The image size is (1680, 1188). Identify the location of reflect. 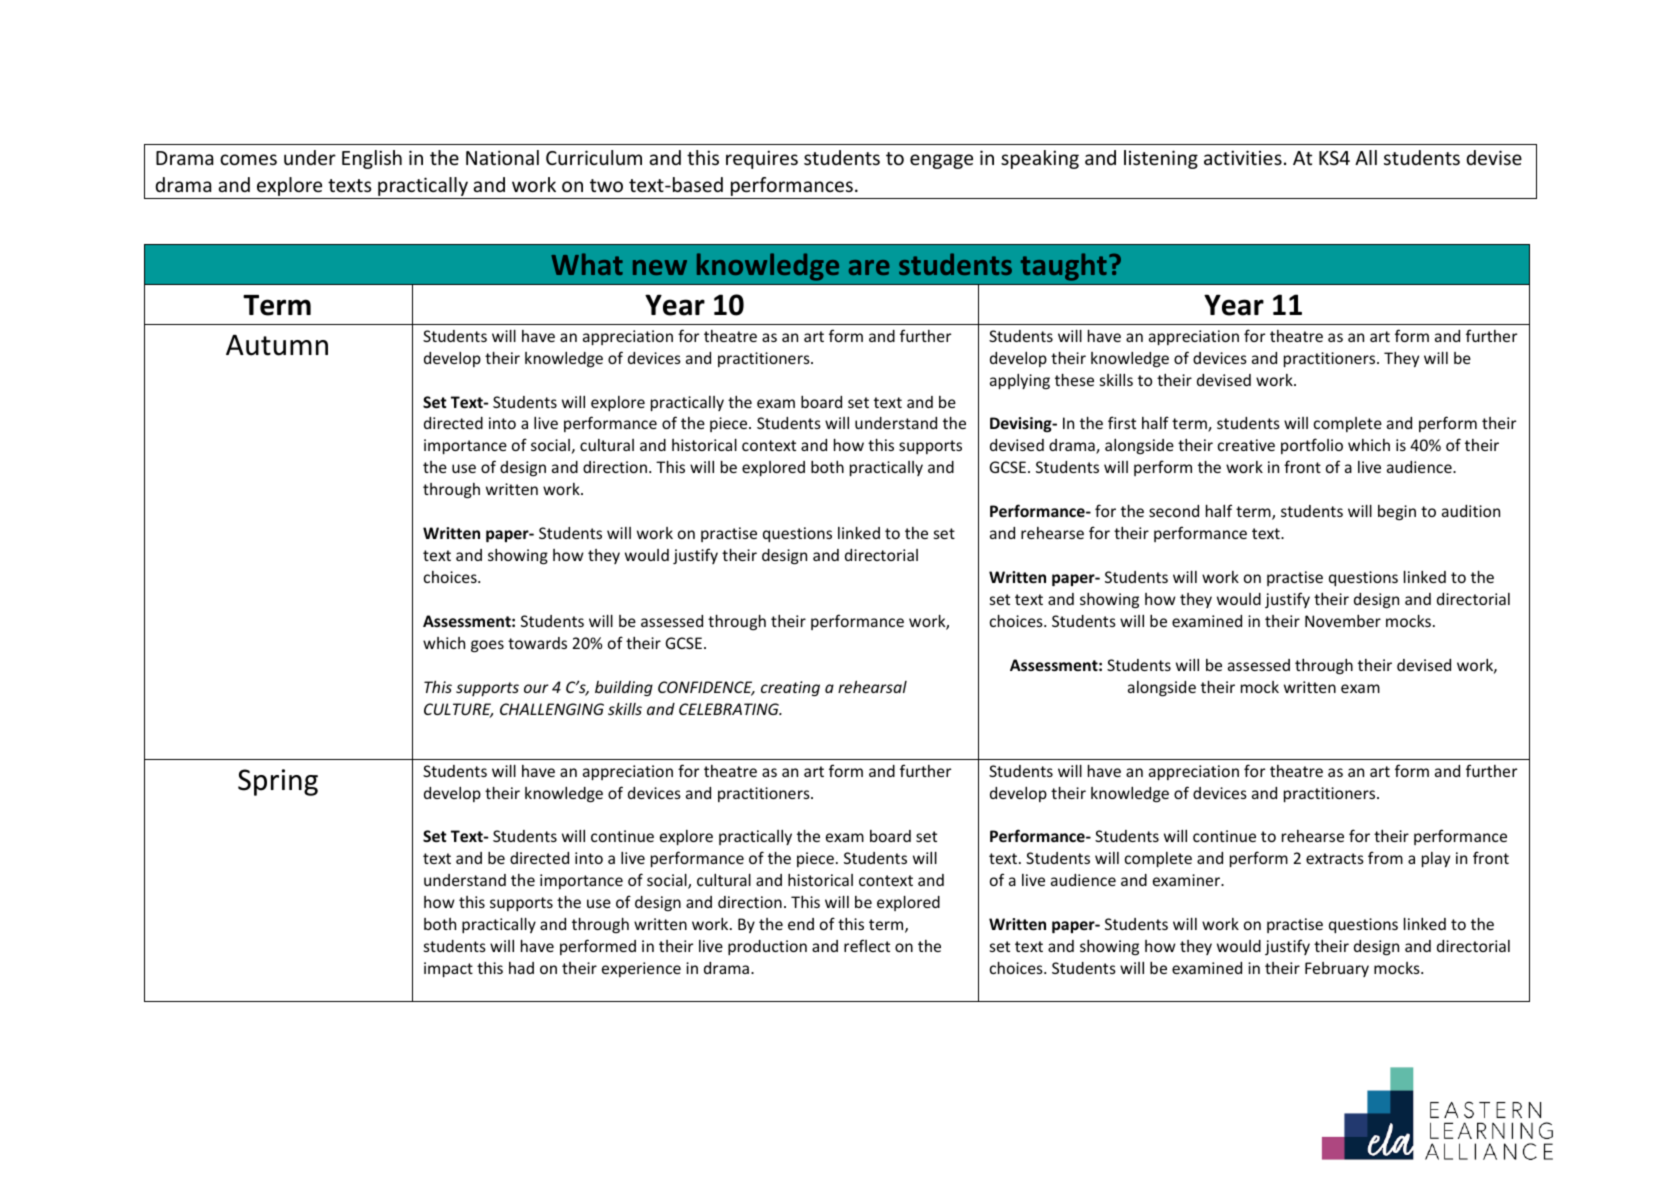
(867, 945).
